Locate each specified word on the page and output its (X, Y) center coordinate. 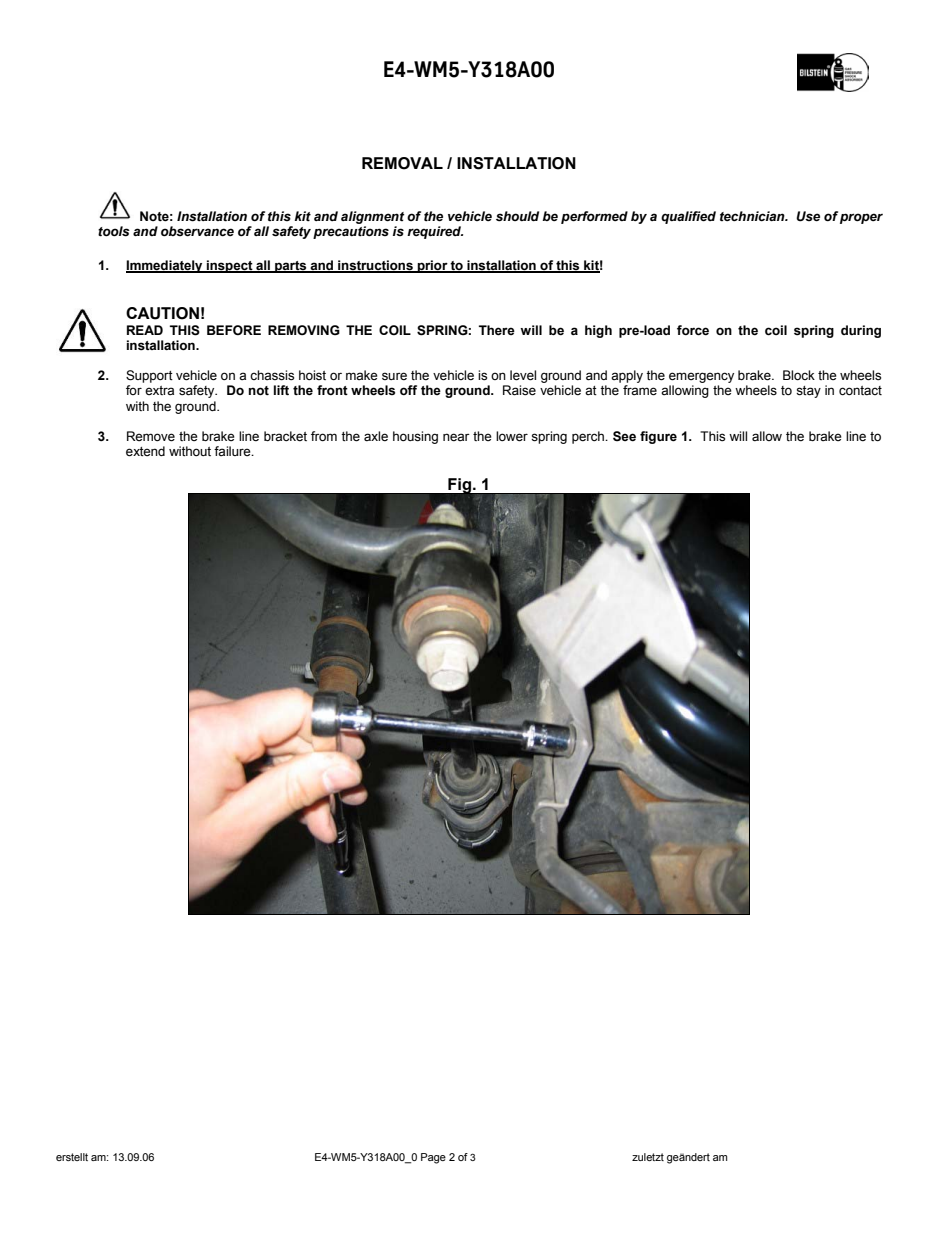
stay (808, 392)
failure (233, 451)
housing (415, 437)
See (624, 436)
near (456, 437)
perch (589, 437)
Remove (151, 436)
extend (145, 451)
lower (512, 436)
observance (197, 231)
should (517, 216)
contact (860, 391)
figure (658, 437)
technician (753, 216)
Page (433, 1158)
